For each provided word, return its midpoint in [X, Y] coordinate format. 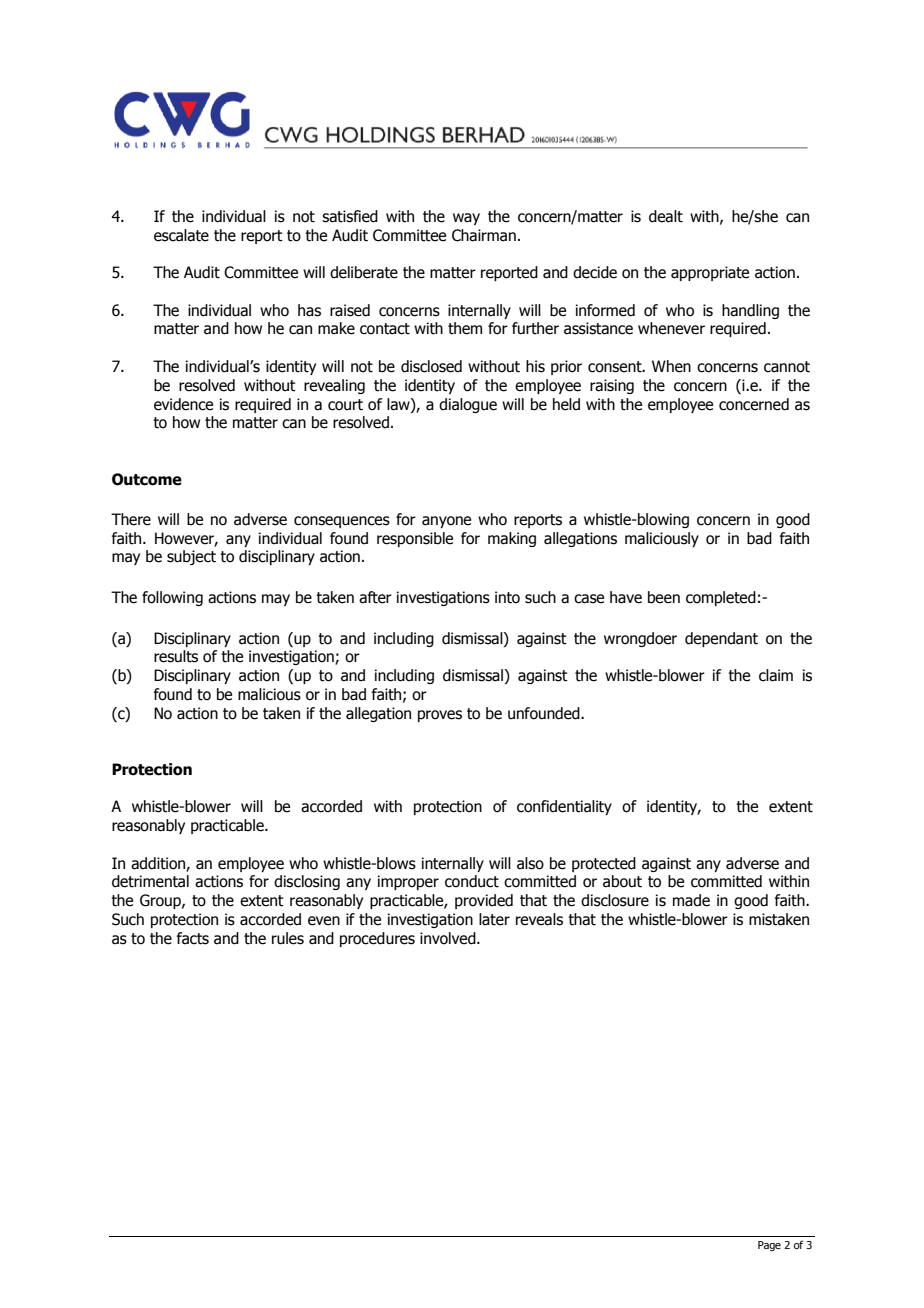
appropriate [710, 273]
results [176, 656]
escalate [181, 235]
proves [440, 716]
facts [193, 938]
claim [776, 675]
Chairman [484, 235]
